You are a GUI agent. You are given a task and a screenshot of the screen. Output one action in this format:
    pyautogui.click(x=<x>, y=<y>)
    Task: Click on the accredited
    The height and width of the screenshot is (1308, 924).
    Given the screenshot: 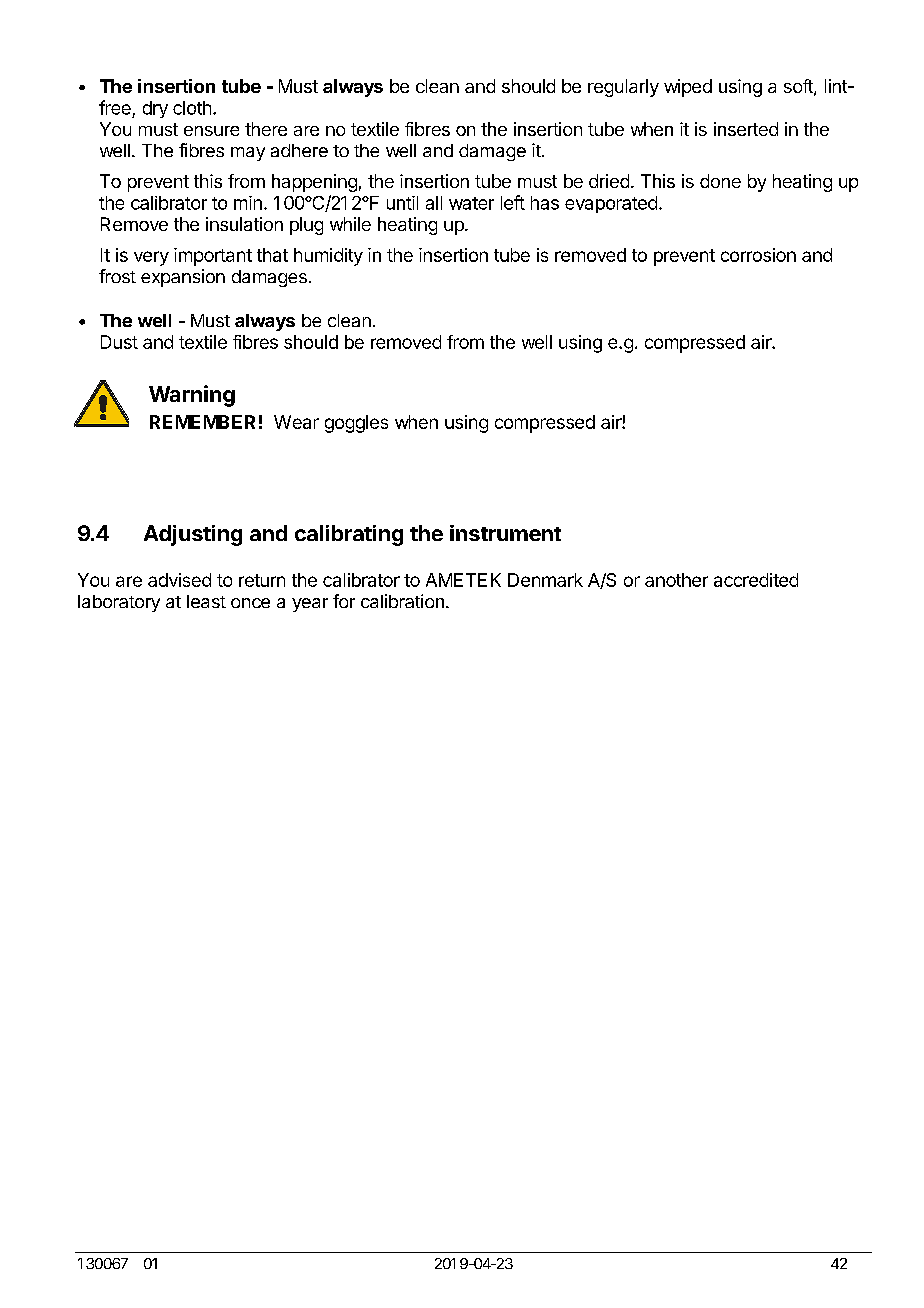 What is the action you would take?
    pyautogui.click(x=756, y=580)
